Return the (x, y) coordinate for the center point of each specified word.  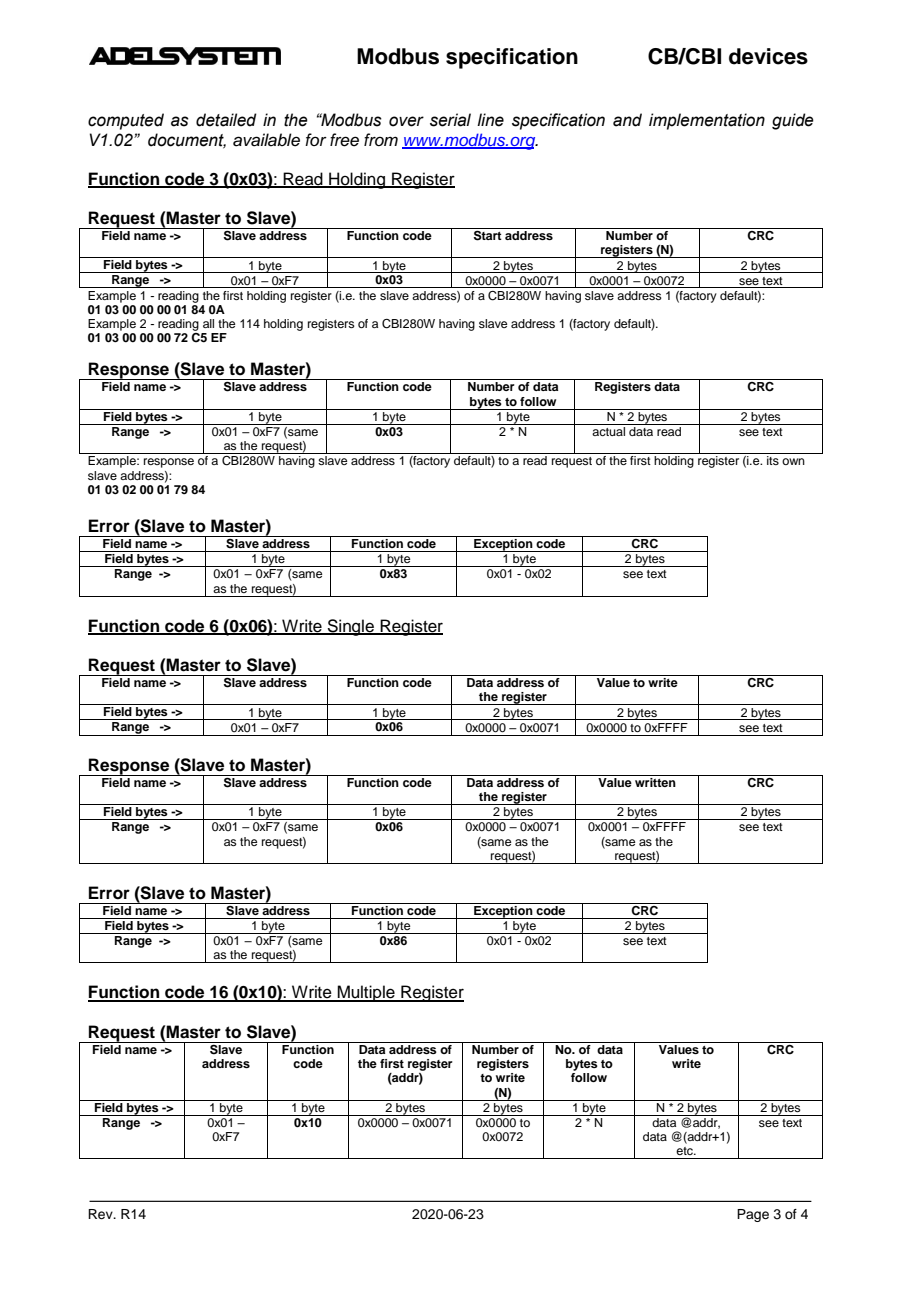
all (208, 323)
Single (351, 627)
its (773, 460)
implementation (707, 121)
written (655, 781)
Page (753, 1215)
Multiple (366, 993)
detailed (226, 120)
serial (450, 120)
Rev (101, 1214)
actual (609, 430)
